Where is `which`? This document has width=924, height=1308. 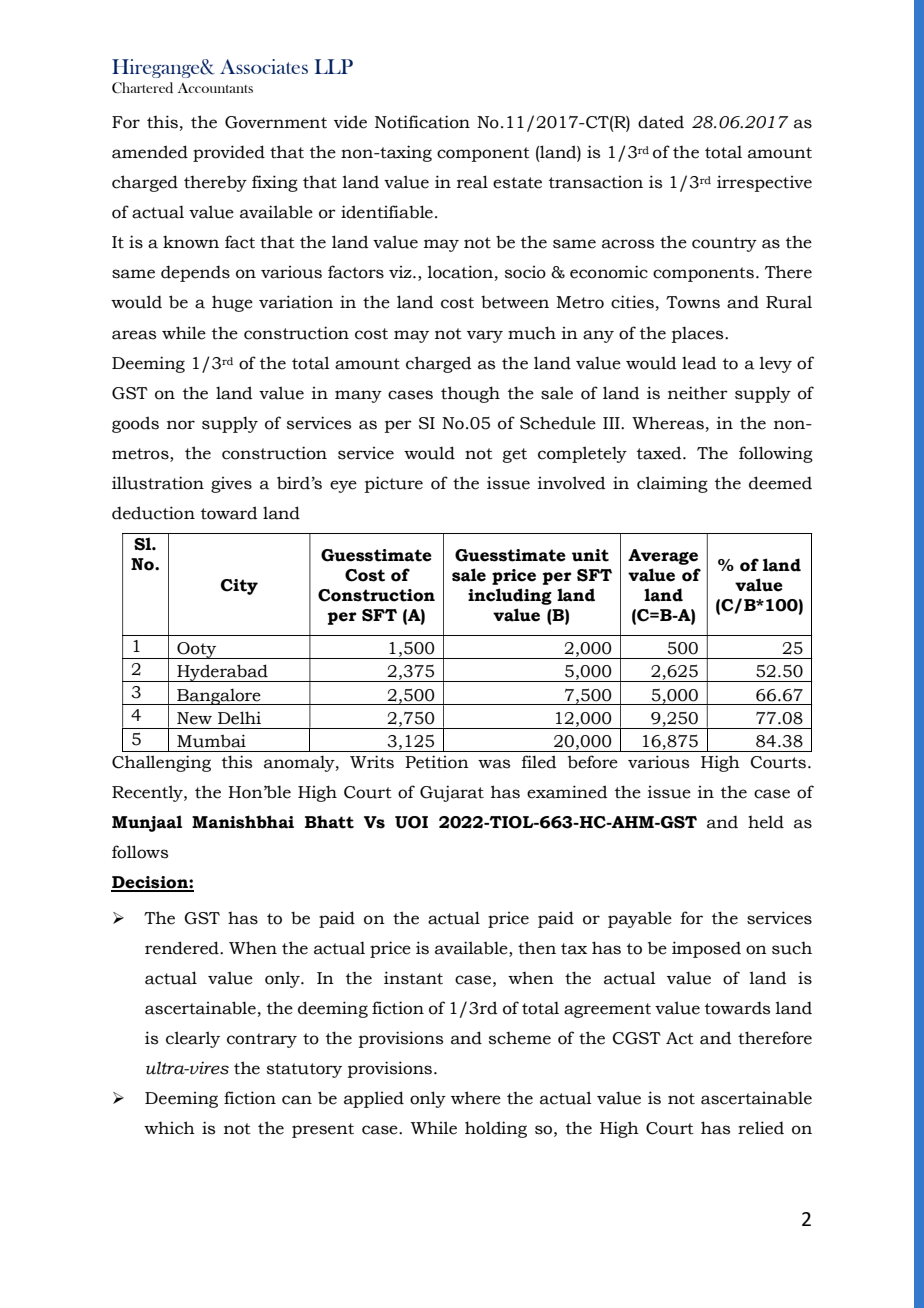 which is located at coordinates (169, 1128).
